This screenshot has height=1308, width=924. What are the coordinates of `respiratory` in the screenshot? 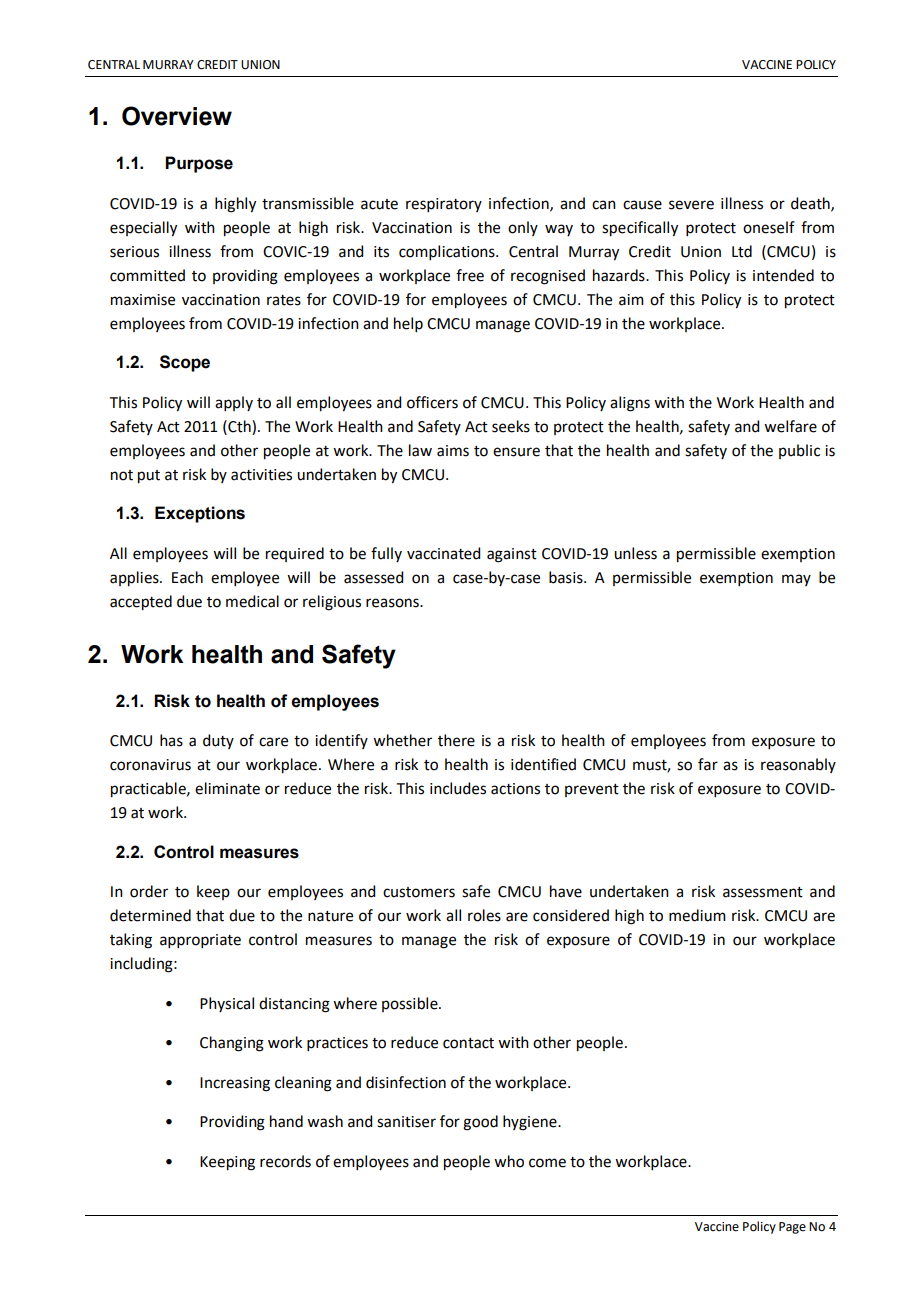 It's located at (444, 205).
